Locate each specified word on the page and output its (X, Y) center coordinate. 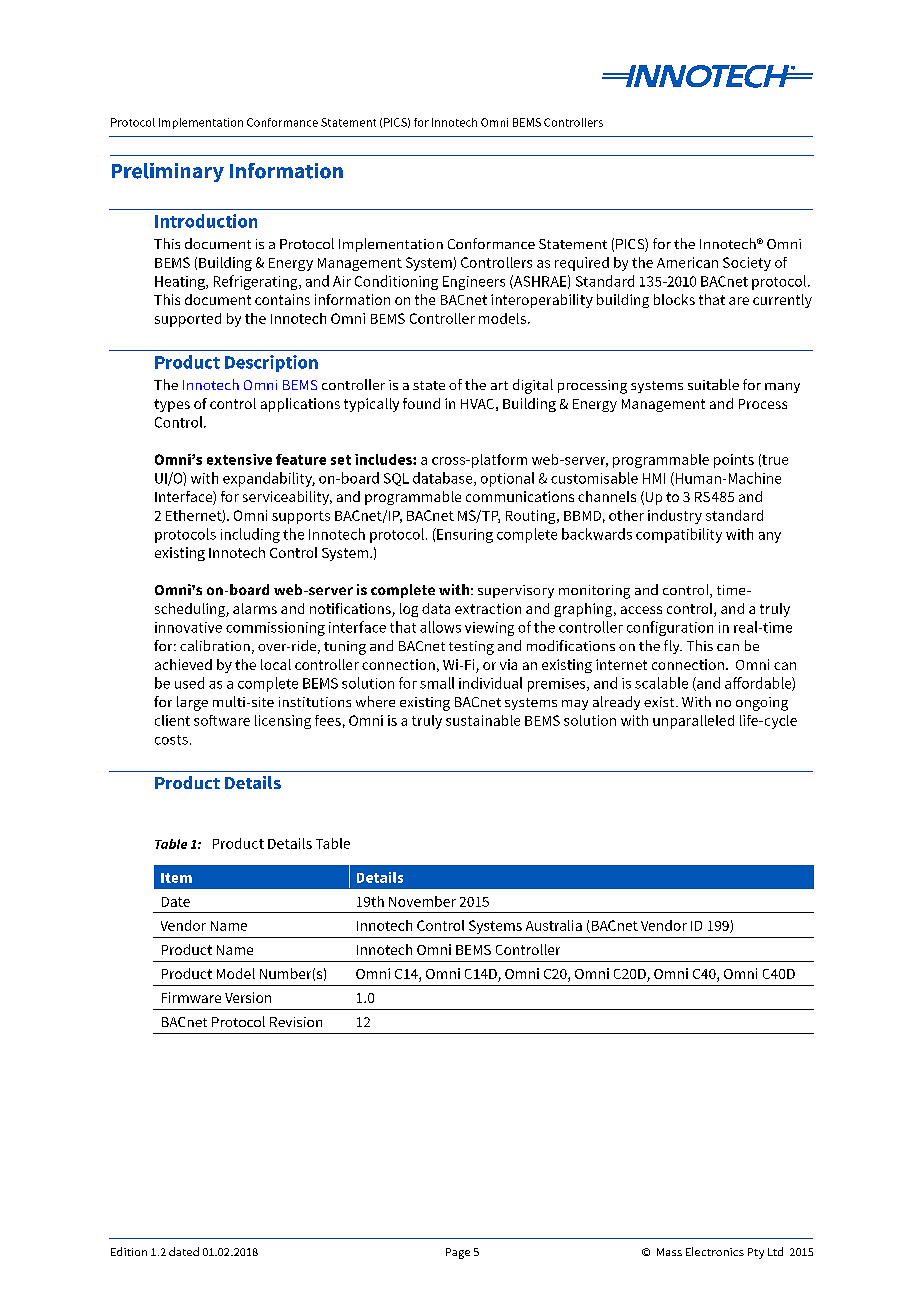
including (250, 535)
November (422, 901)
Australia (554, 925)
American (687, 262)
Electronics (715, 1251)
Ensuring (464, 535)
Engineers (474, 283)
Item (176, 878)
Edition (129, 1251)
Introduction (206, 221)
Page (458, 1253)
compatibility (679, 535)
